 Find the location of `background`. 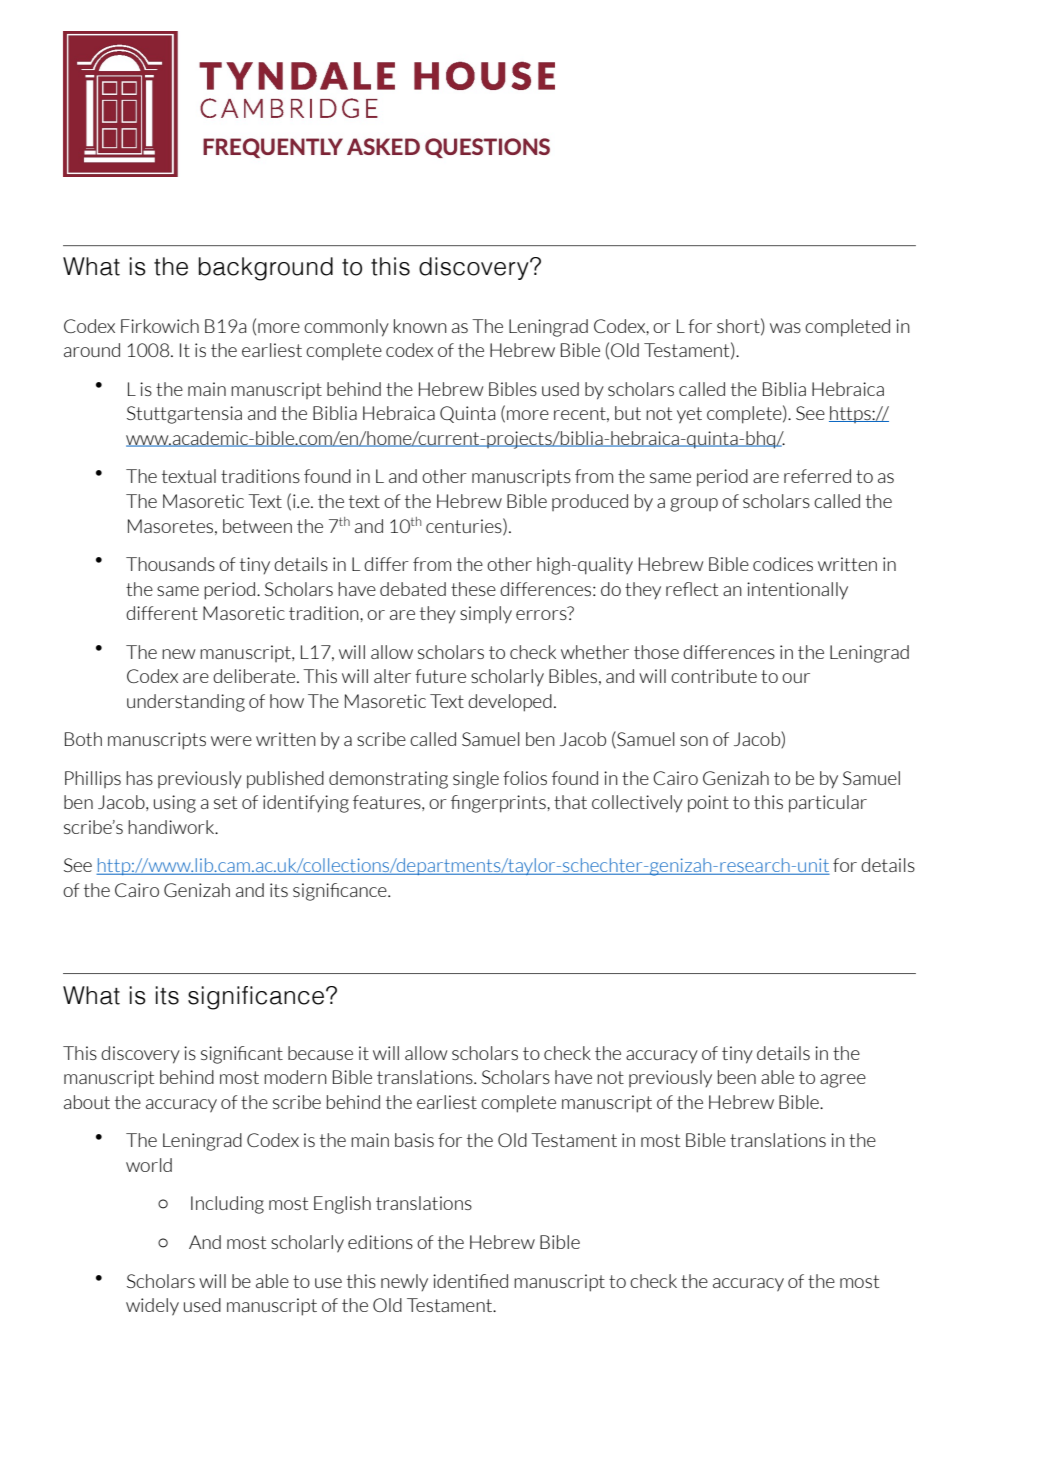

background is located at coordinates (266, 269).
